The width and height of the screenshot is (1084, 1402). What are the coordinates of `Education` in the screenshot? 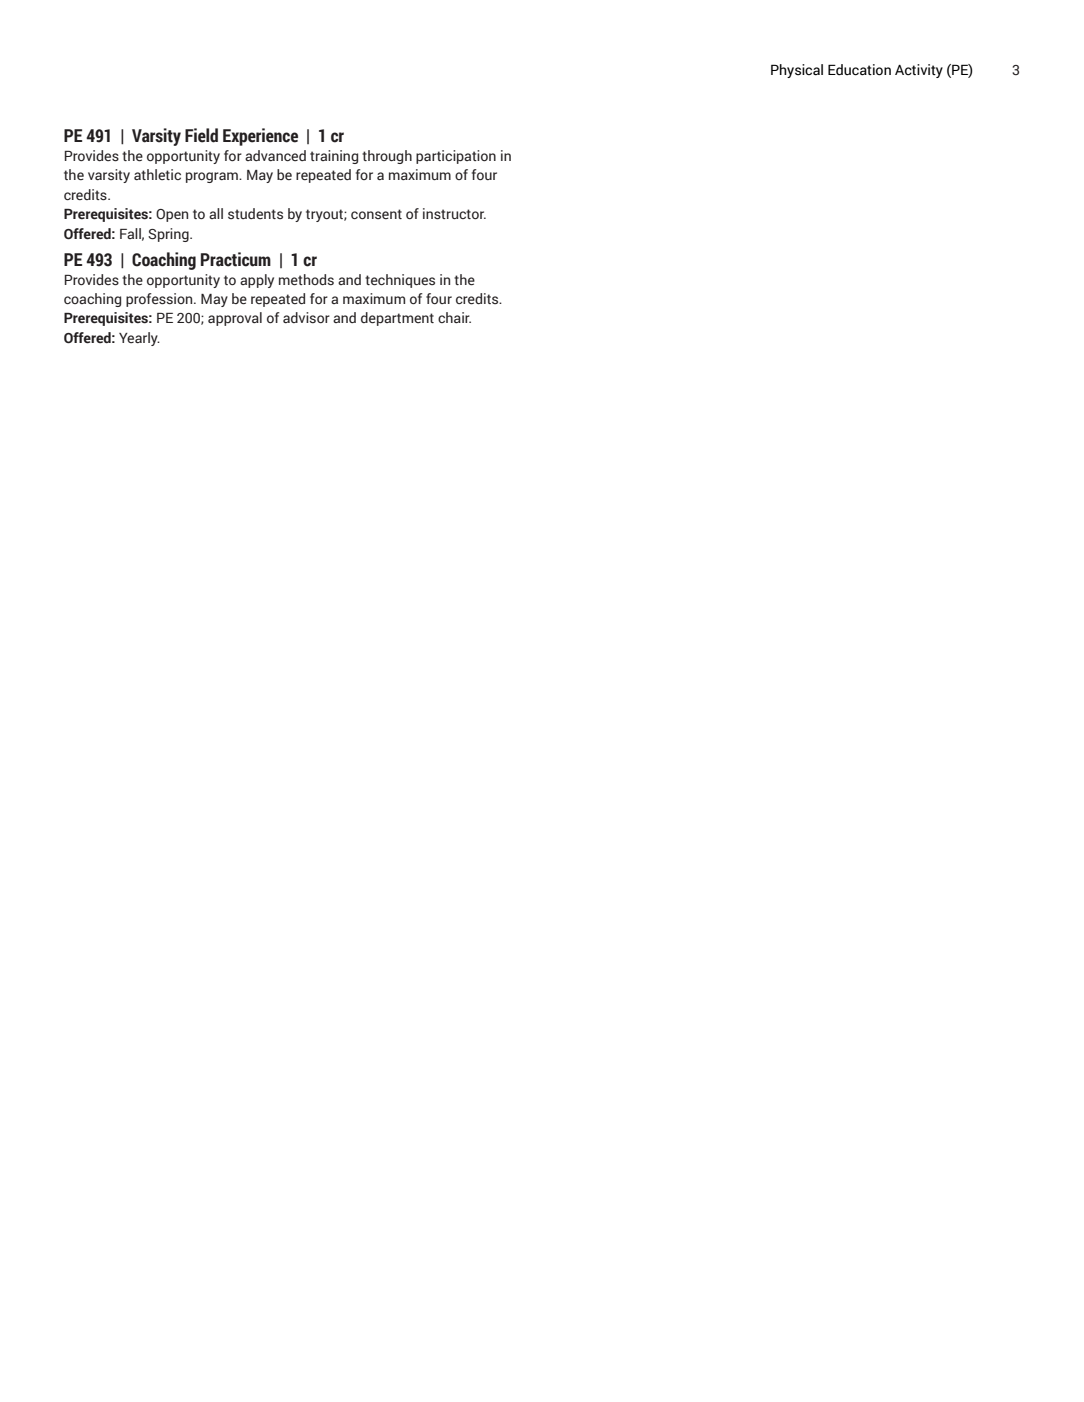 It's located at (859, 70).
